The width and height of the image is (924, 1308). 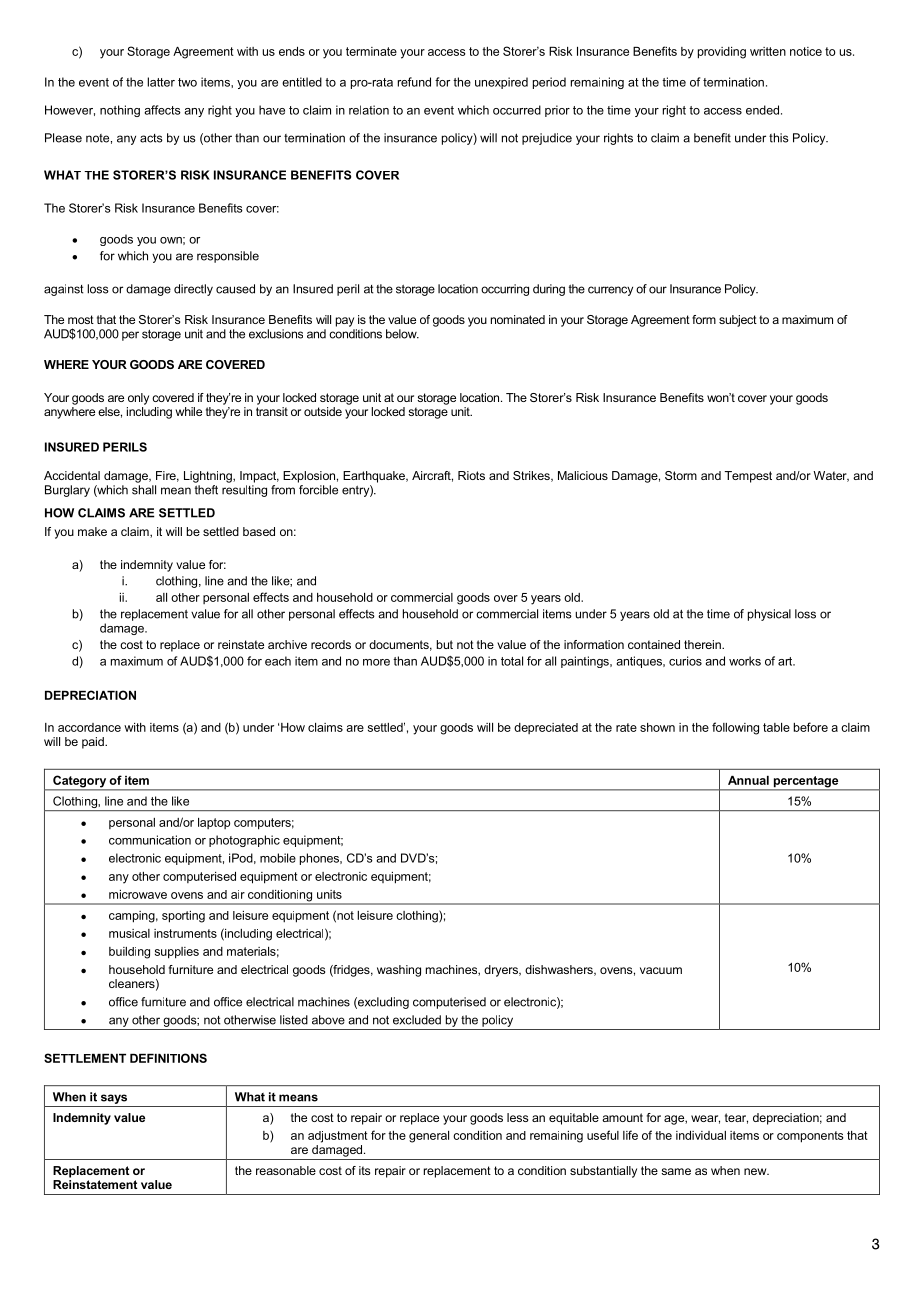 What do you see at coordinates (150, 840) in the image?
I see `communication` at bounding box center [150, 840].
